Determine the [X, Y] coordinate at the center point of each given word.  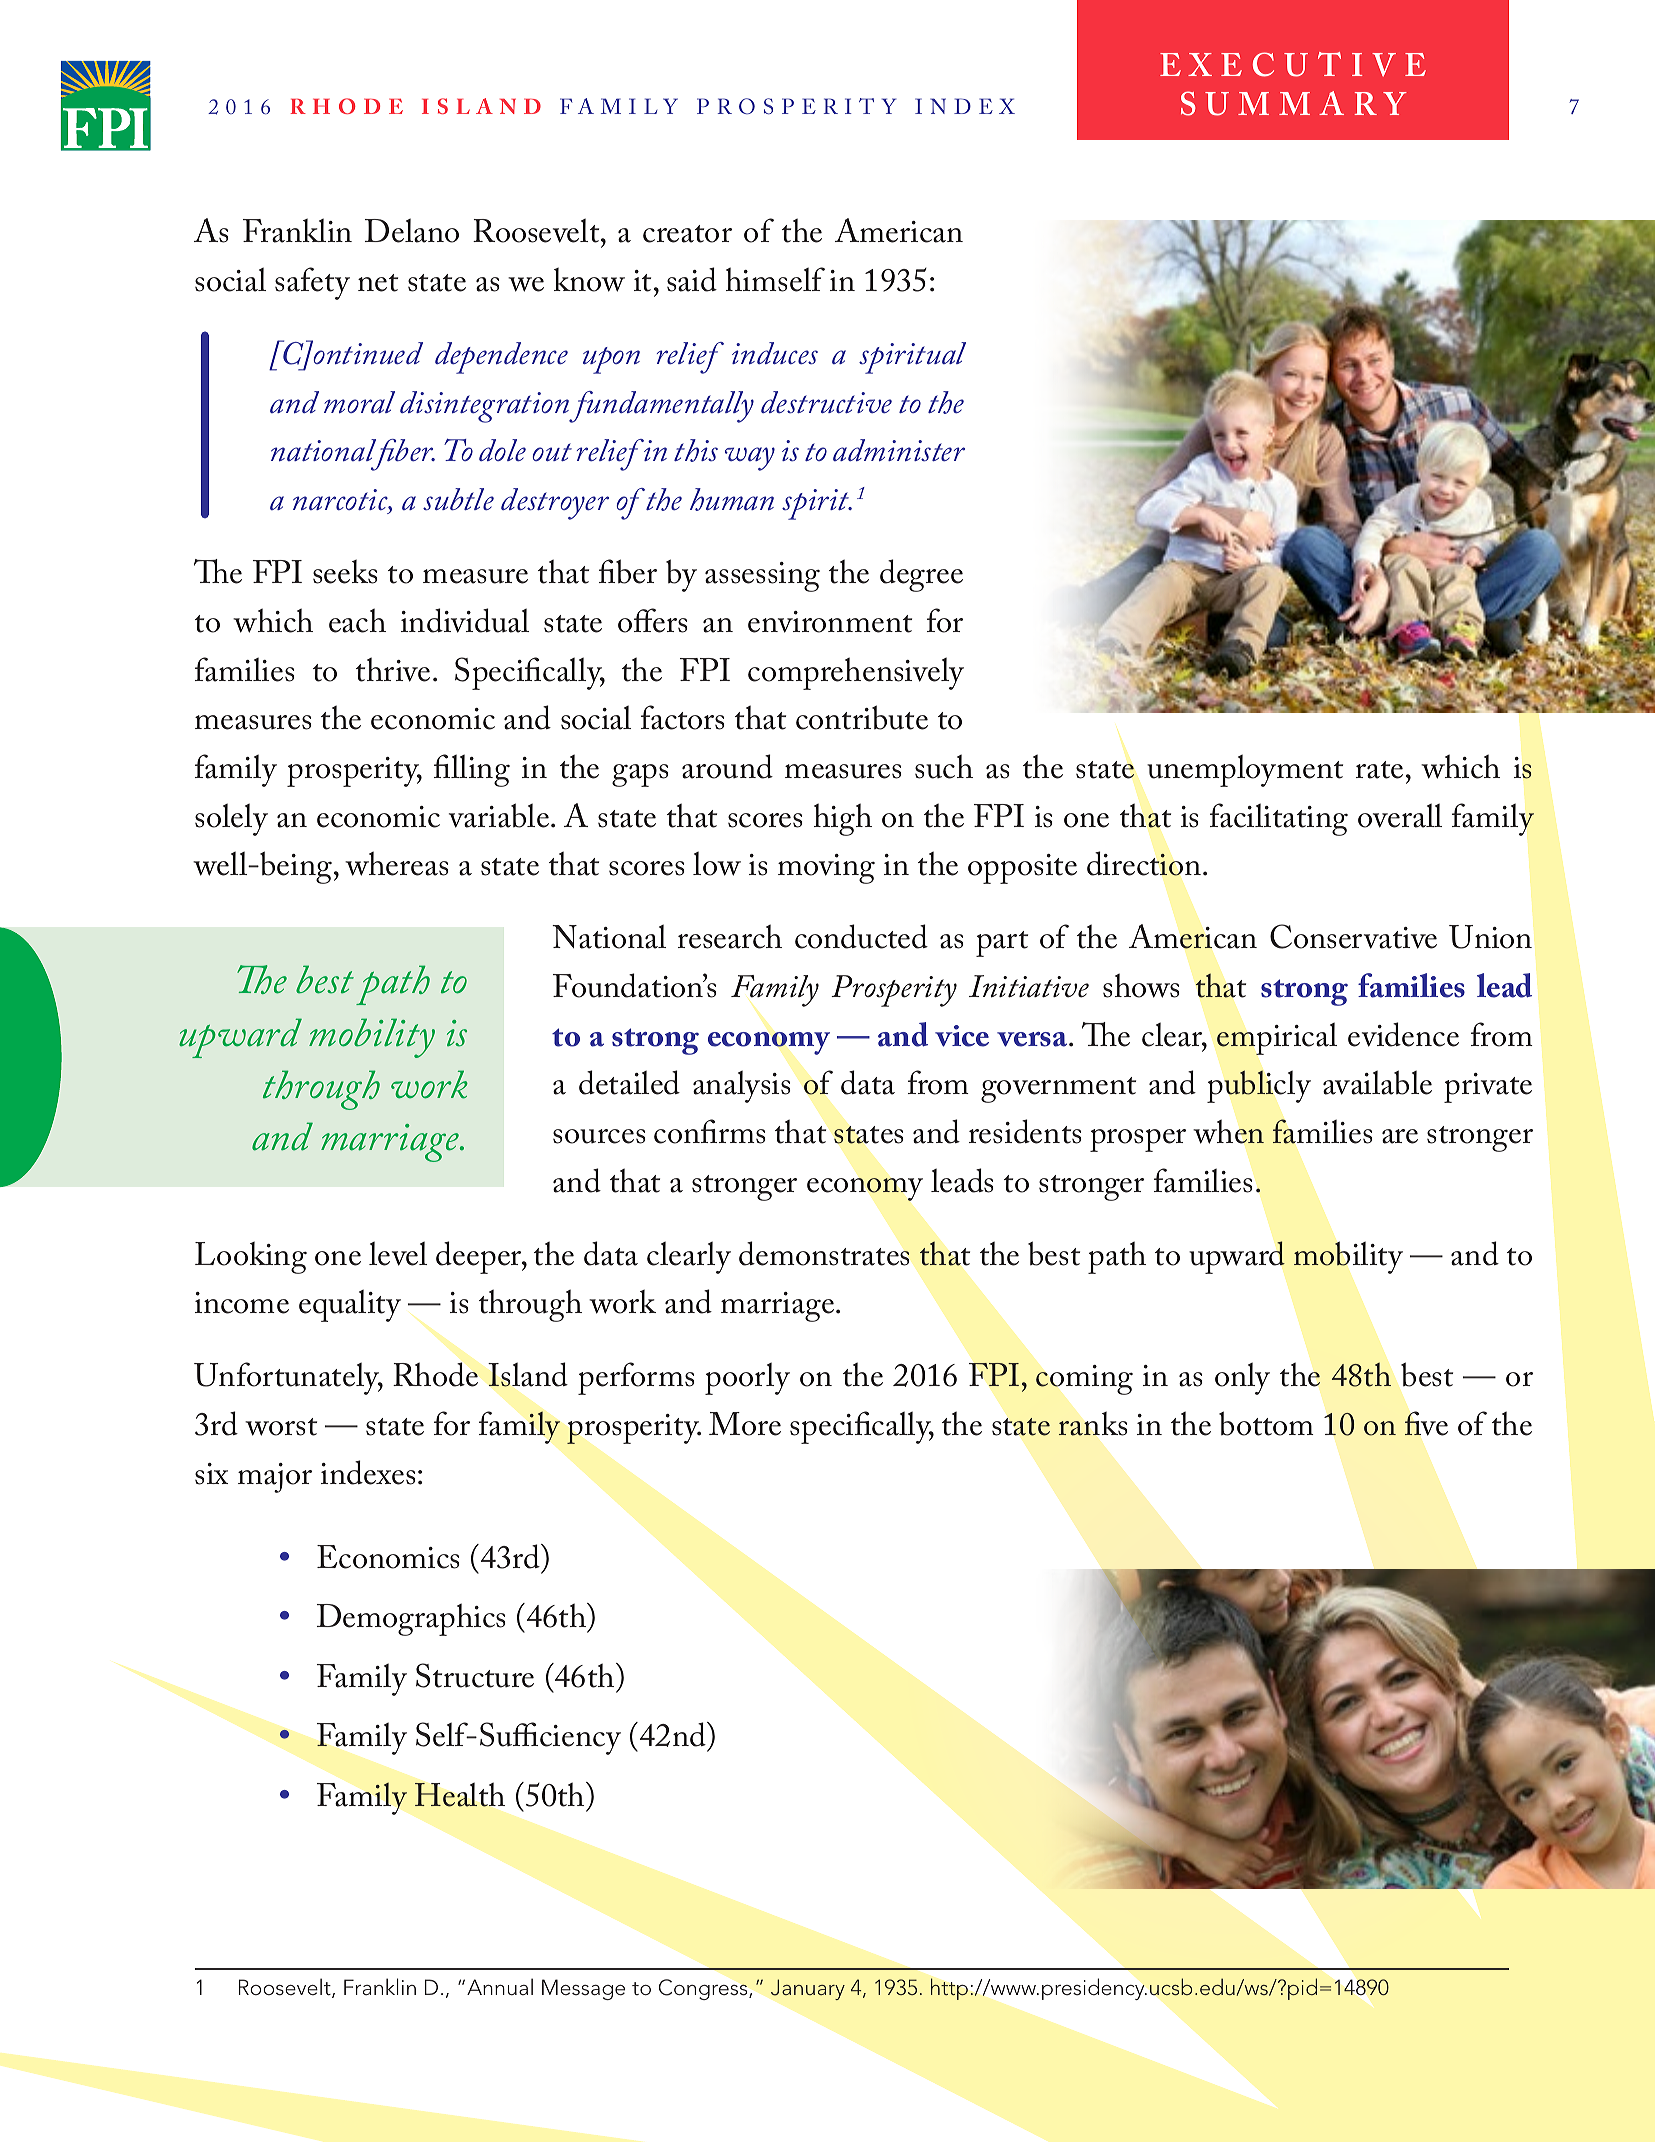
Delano [412, 230]
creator [687, 234]
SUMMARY [1294, 103]
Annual [500, 1986]
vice [962, 1036]
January [808, 1989]
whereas [397, 863]
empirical [1277, 1038]
